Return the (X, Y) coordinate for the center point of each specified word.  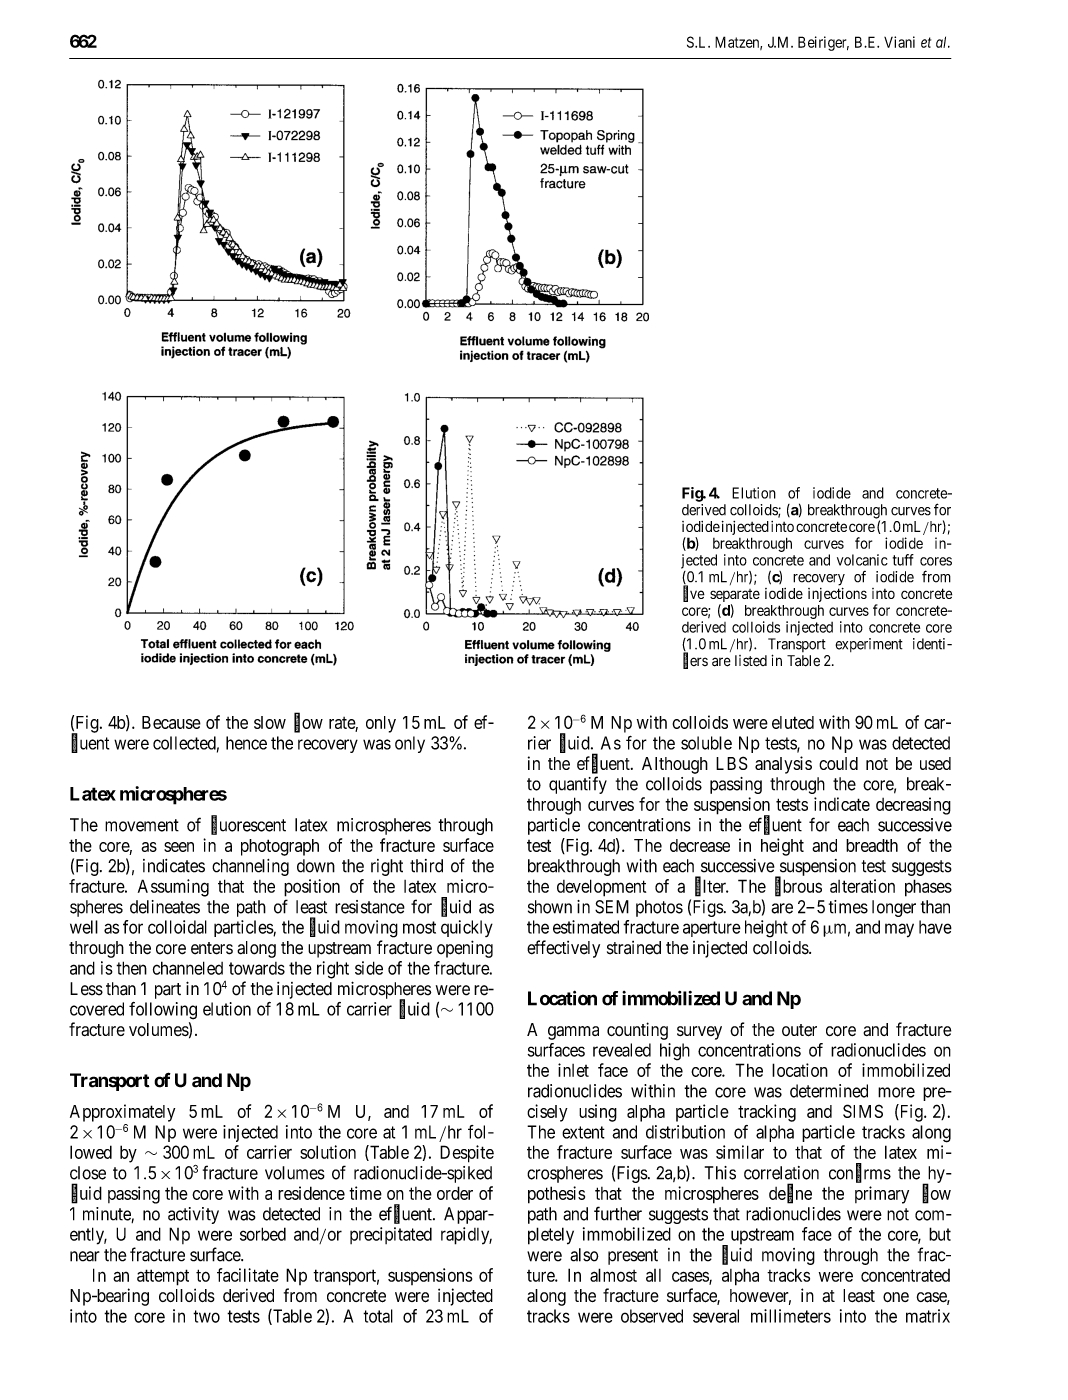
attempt (163, 1277)
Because (171, 722)
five (694, 594)
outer (799, 1030)
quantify (578, 785)
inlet (573, 1070)
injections (837, 595)
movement (142, 825)
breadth (872, 845)
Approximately (122, 1113)
